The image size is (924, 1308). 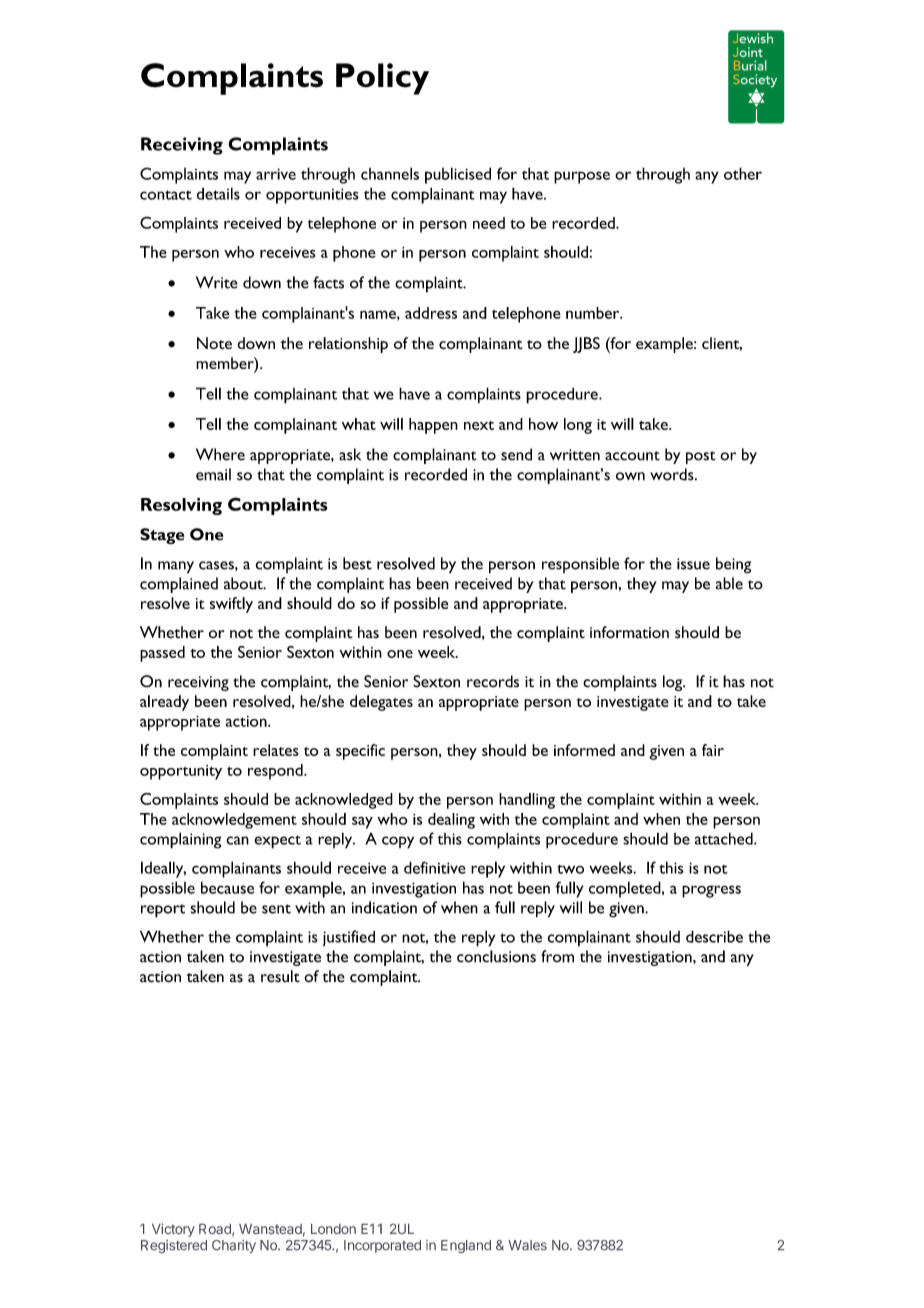 I want to click on post, so click(x=701, y=457).
